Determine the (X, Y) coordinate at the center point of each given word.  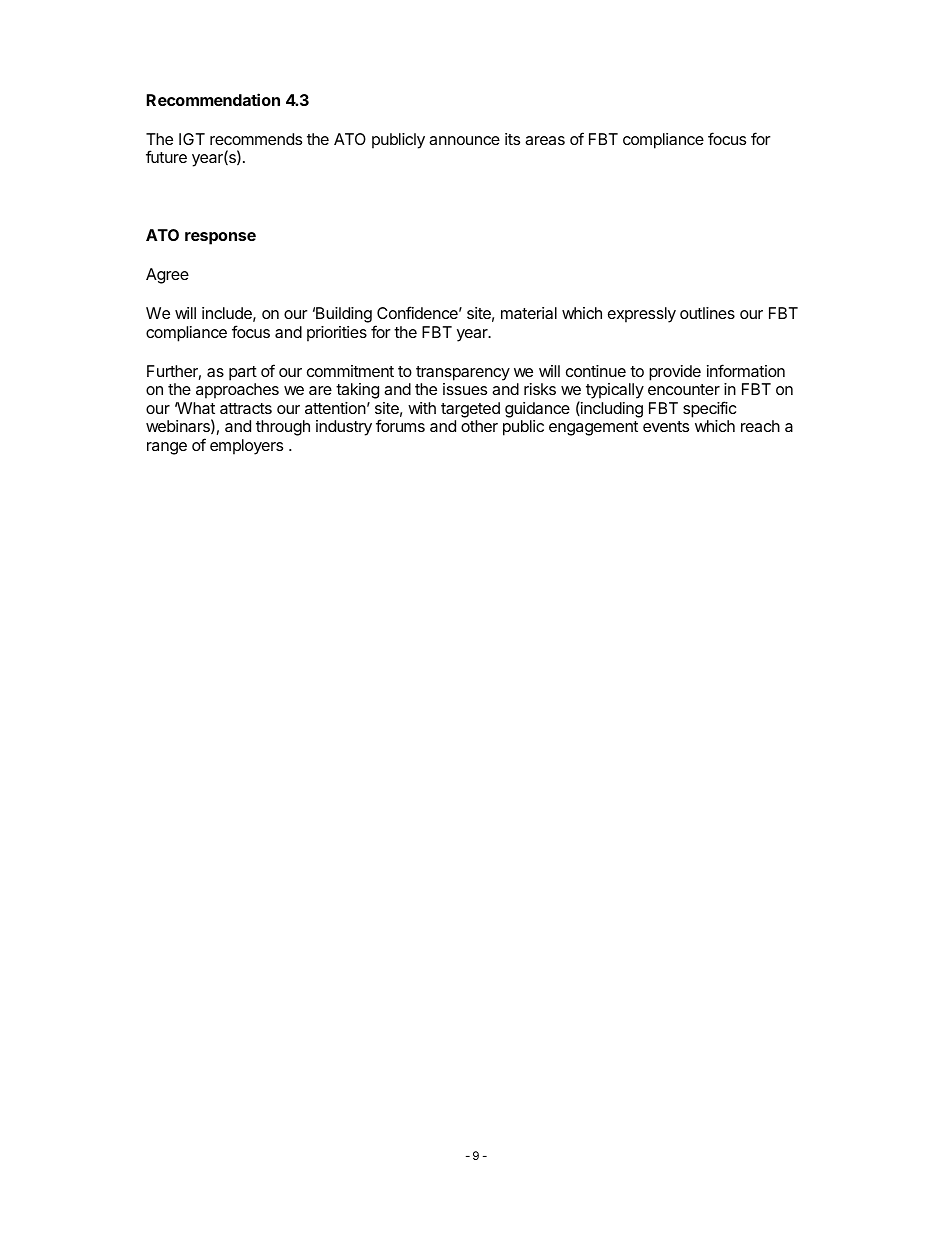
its (512, 139)
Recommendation (213, 99)
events (666, 426)
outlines (707, 313)
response (220, 238)
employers (246, 447)
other (479, 426)
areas (545, 140)
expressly (642, 315)
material (529, 313)
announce (464, 140)
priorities (337, 334)
